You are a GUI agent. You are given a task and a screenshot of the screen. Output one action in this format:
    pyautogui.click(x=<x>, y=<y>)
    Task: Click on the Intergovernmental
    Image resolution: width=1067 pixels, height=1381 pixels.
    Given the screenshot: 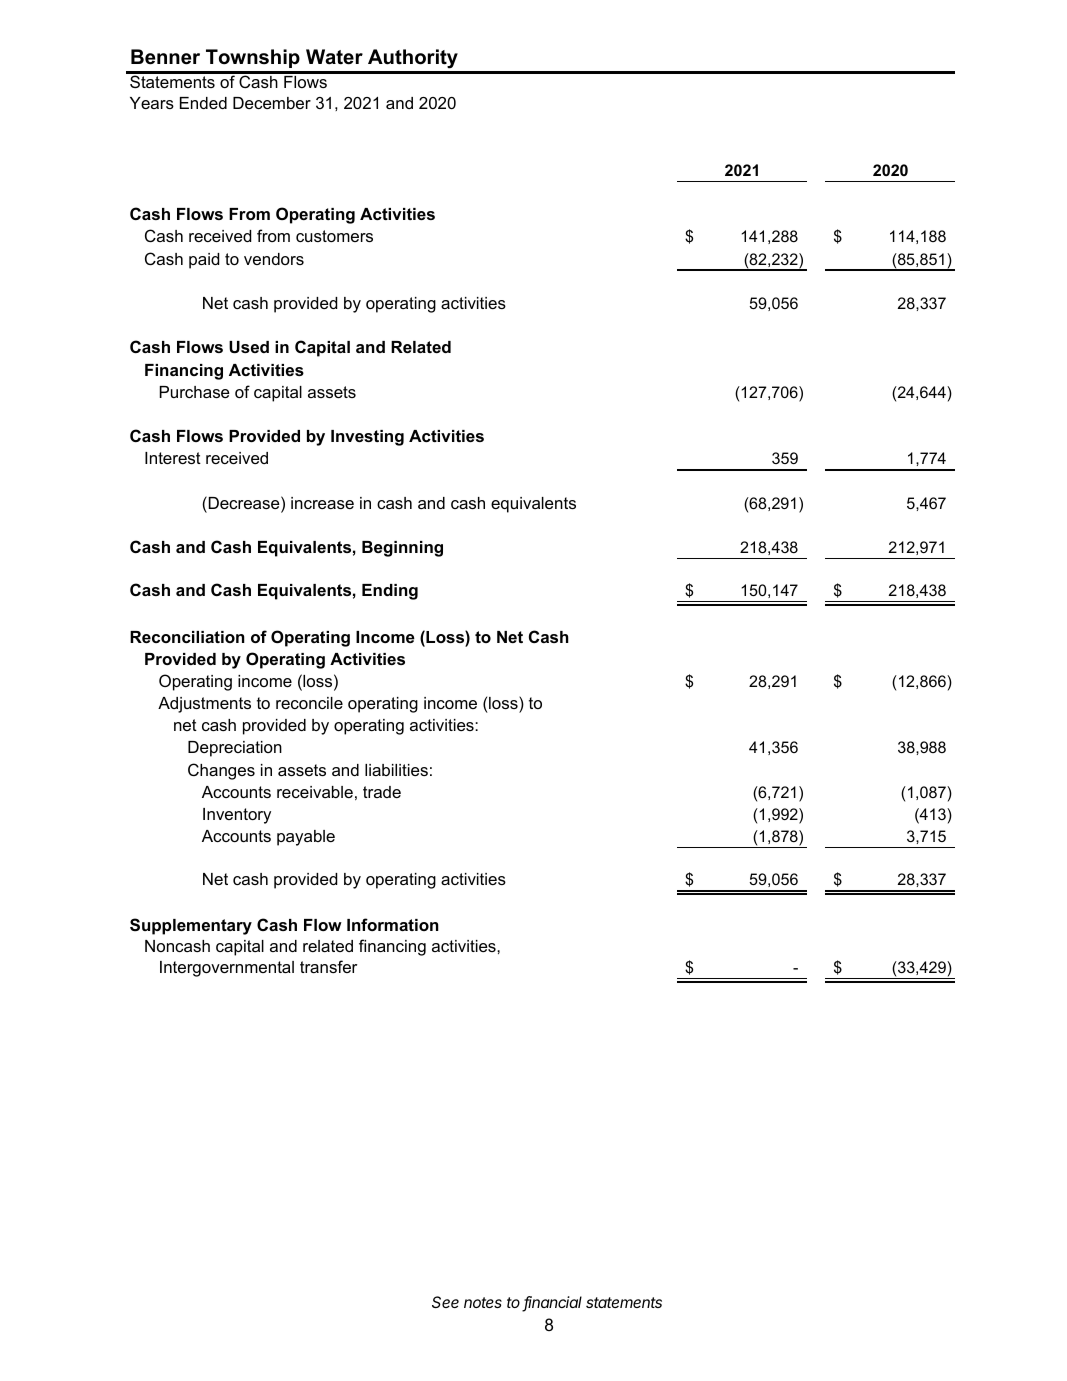 What is the action you would take?
    pyautogui.click(x=227, y=969)
